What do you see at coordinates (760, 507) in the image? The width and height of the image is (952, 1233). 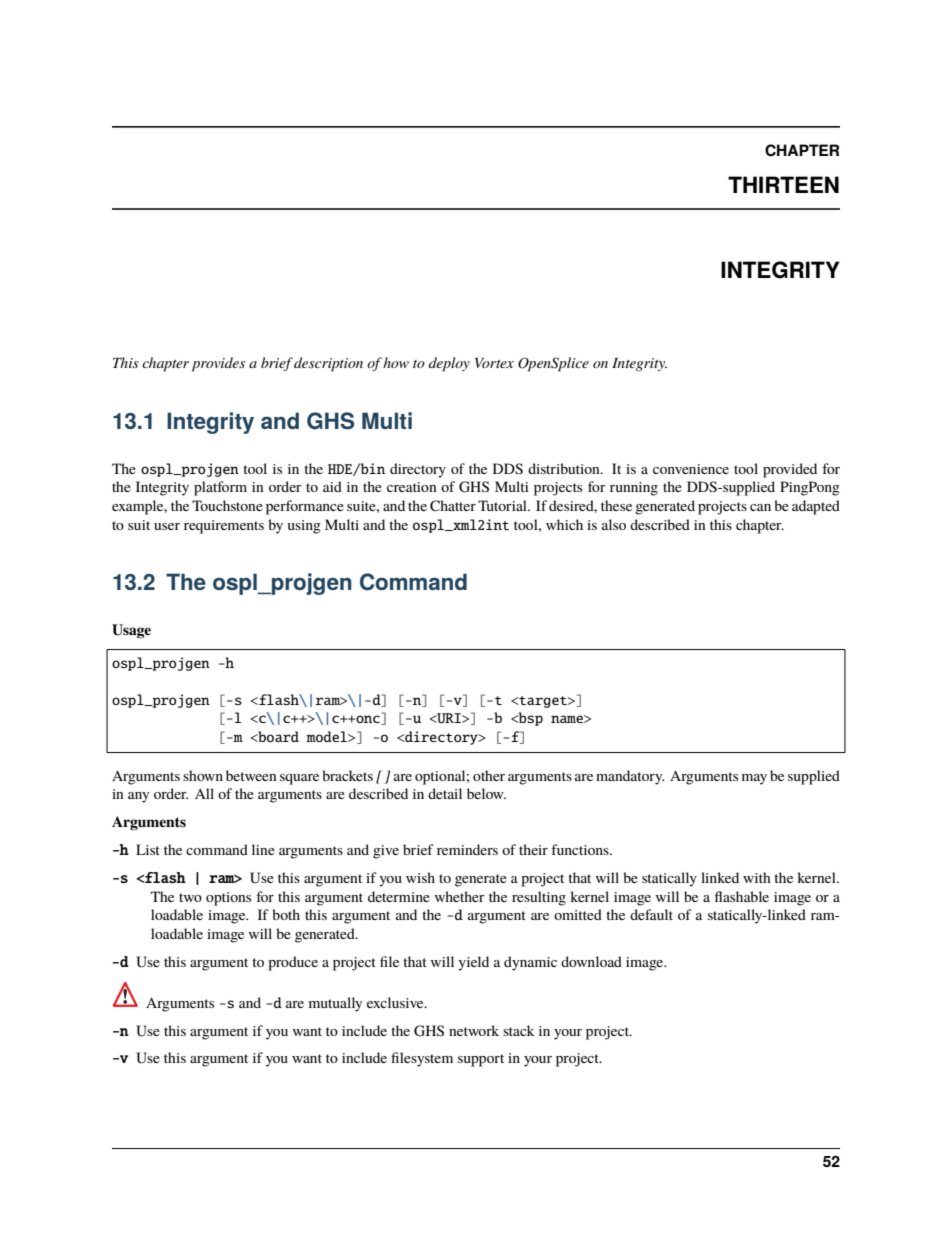 I see `can` at bounding box center [760, 507].
